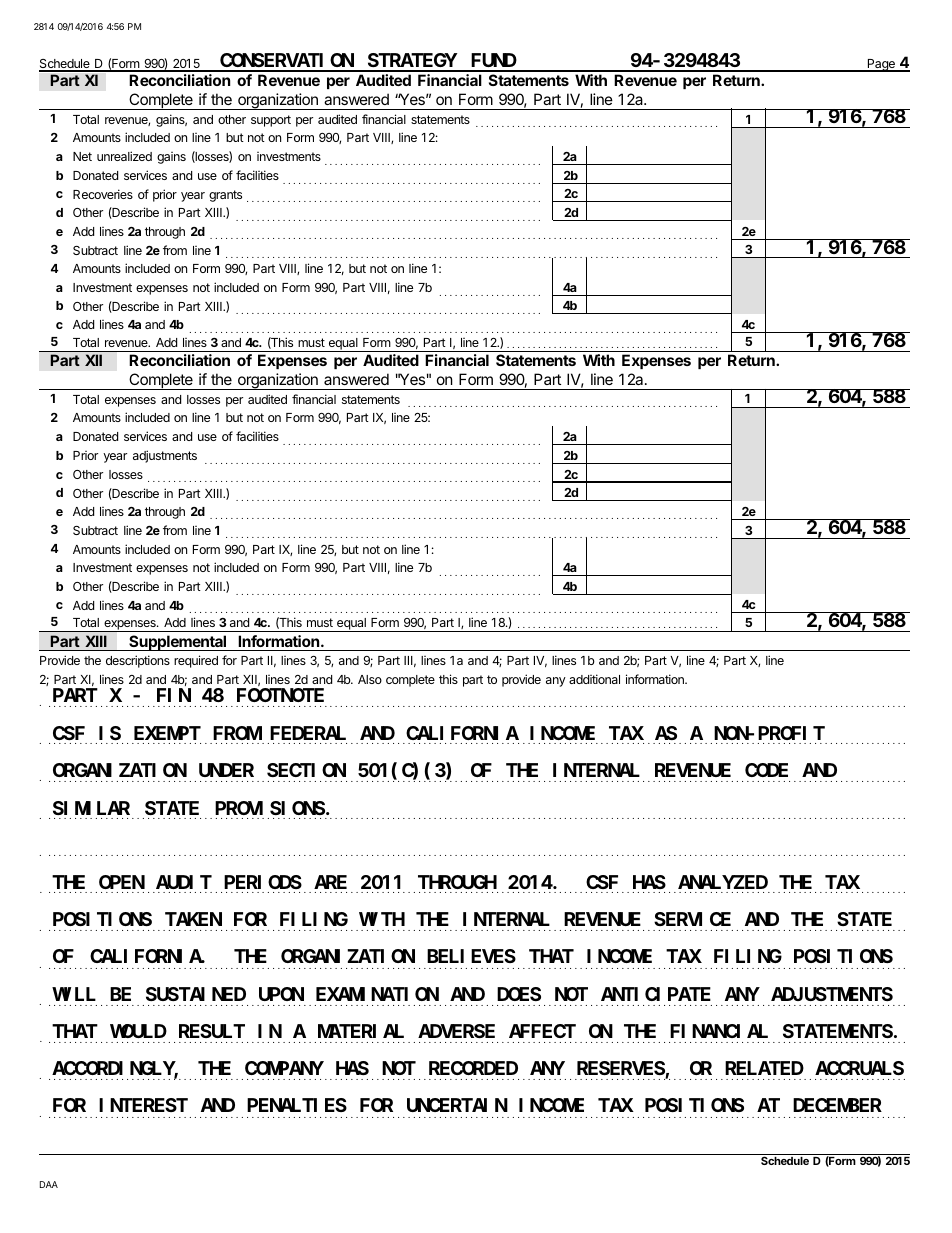 The image size is (952, 1233). What do you see at coordinates (471, 956) in the screenshot?
I see `BELIEVES` at bounding box center [471, 956].
